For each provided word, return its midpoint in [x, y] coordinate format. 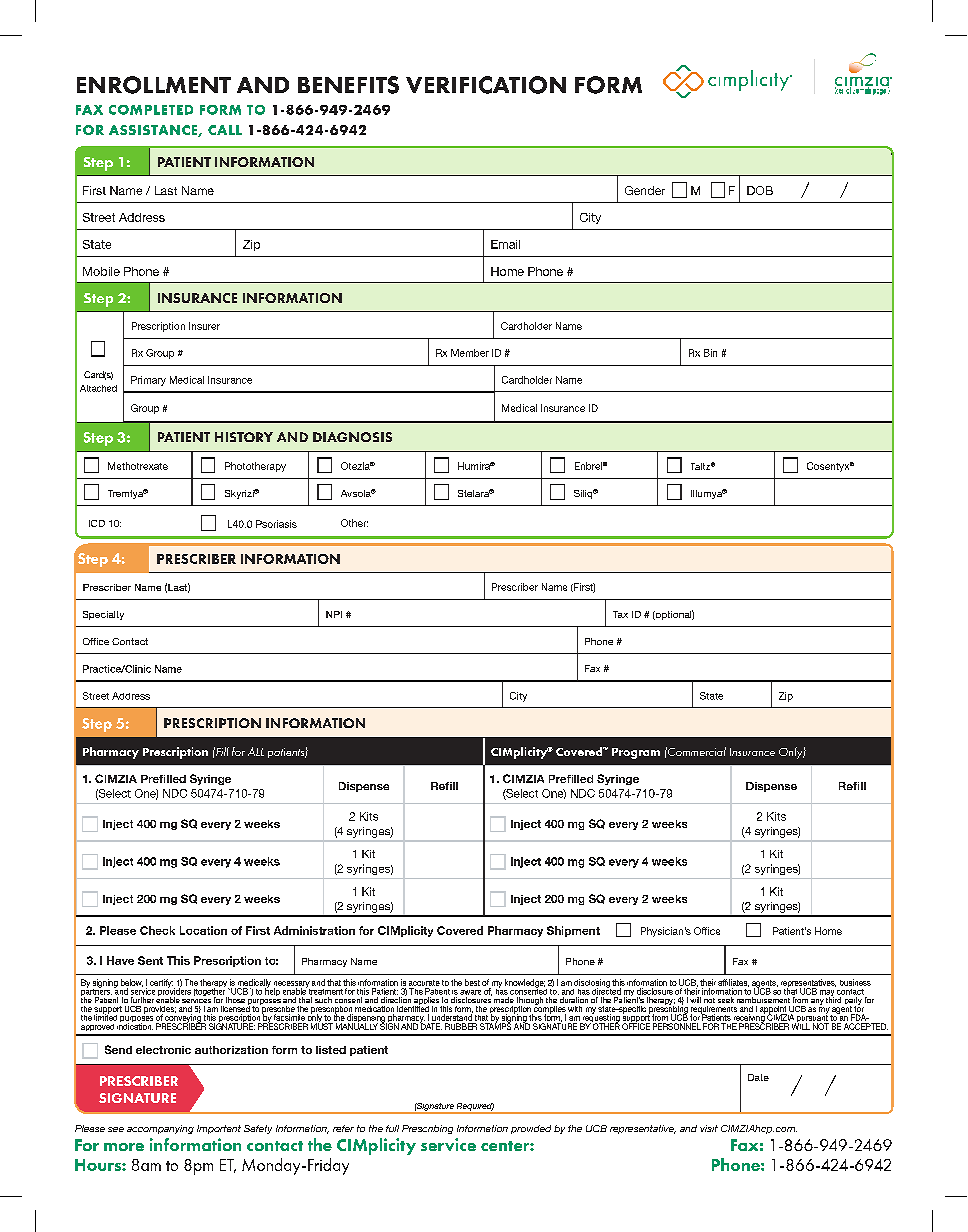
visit [709, 1128]
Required [475, 1108]
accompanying [160, 1129]
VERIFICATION [486, 85]
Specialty [103, 615]
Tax [620, 614]
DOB [760, 190]
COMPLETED [151, 110]
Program [636, 753]
